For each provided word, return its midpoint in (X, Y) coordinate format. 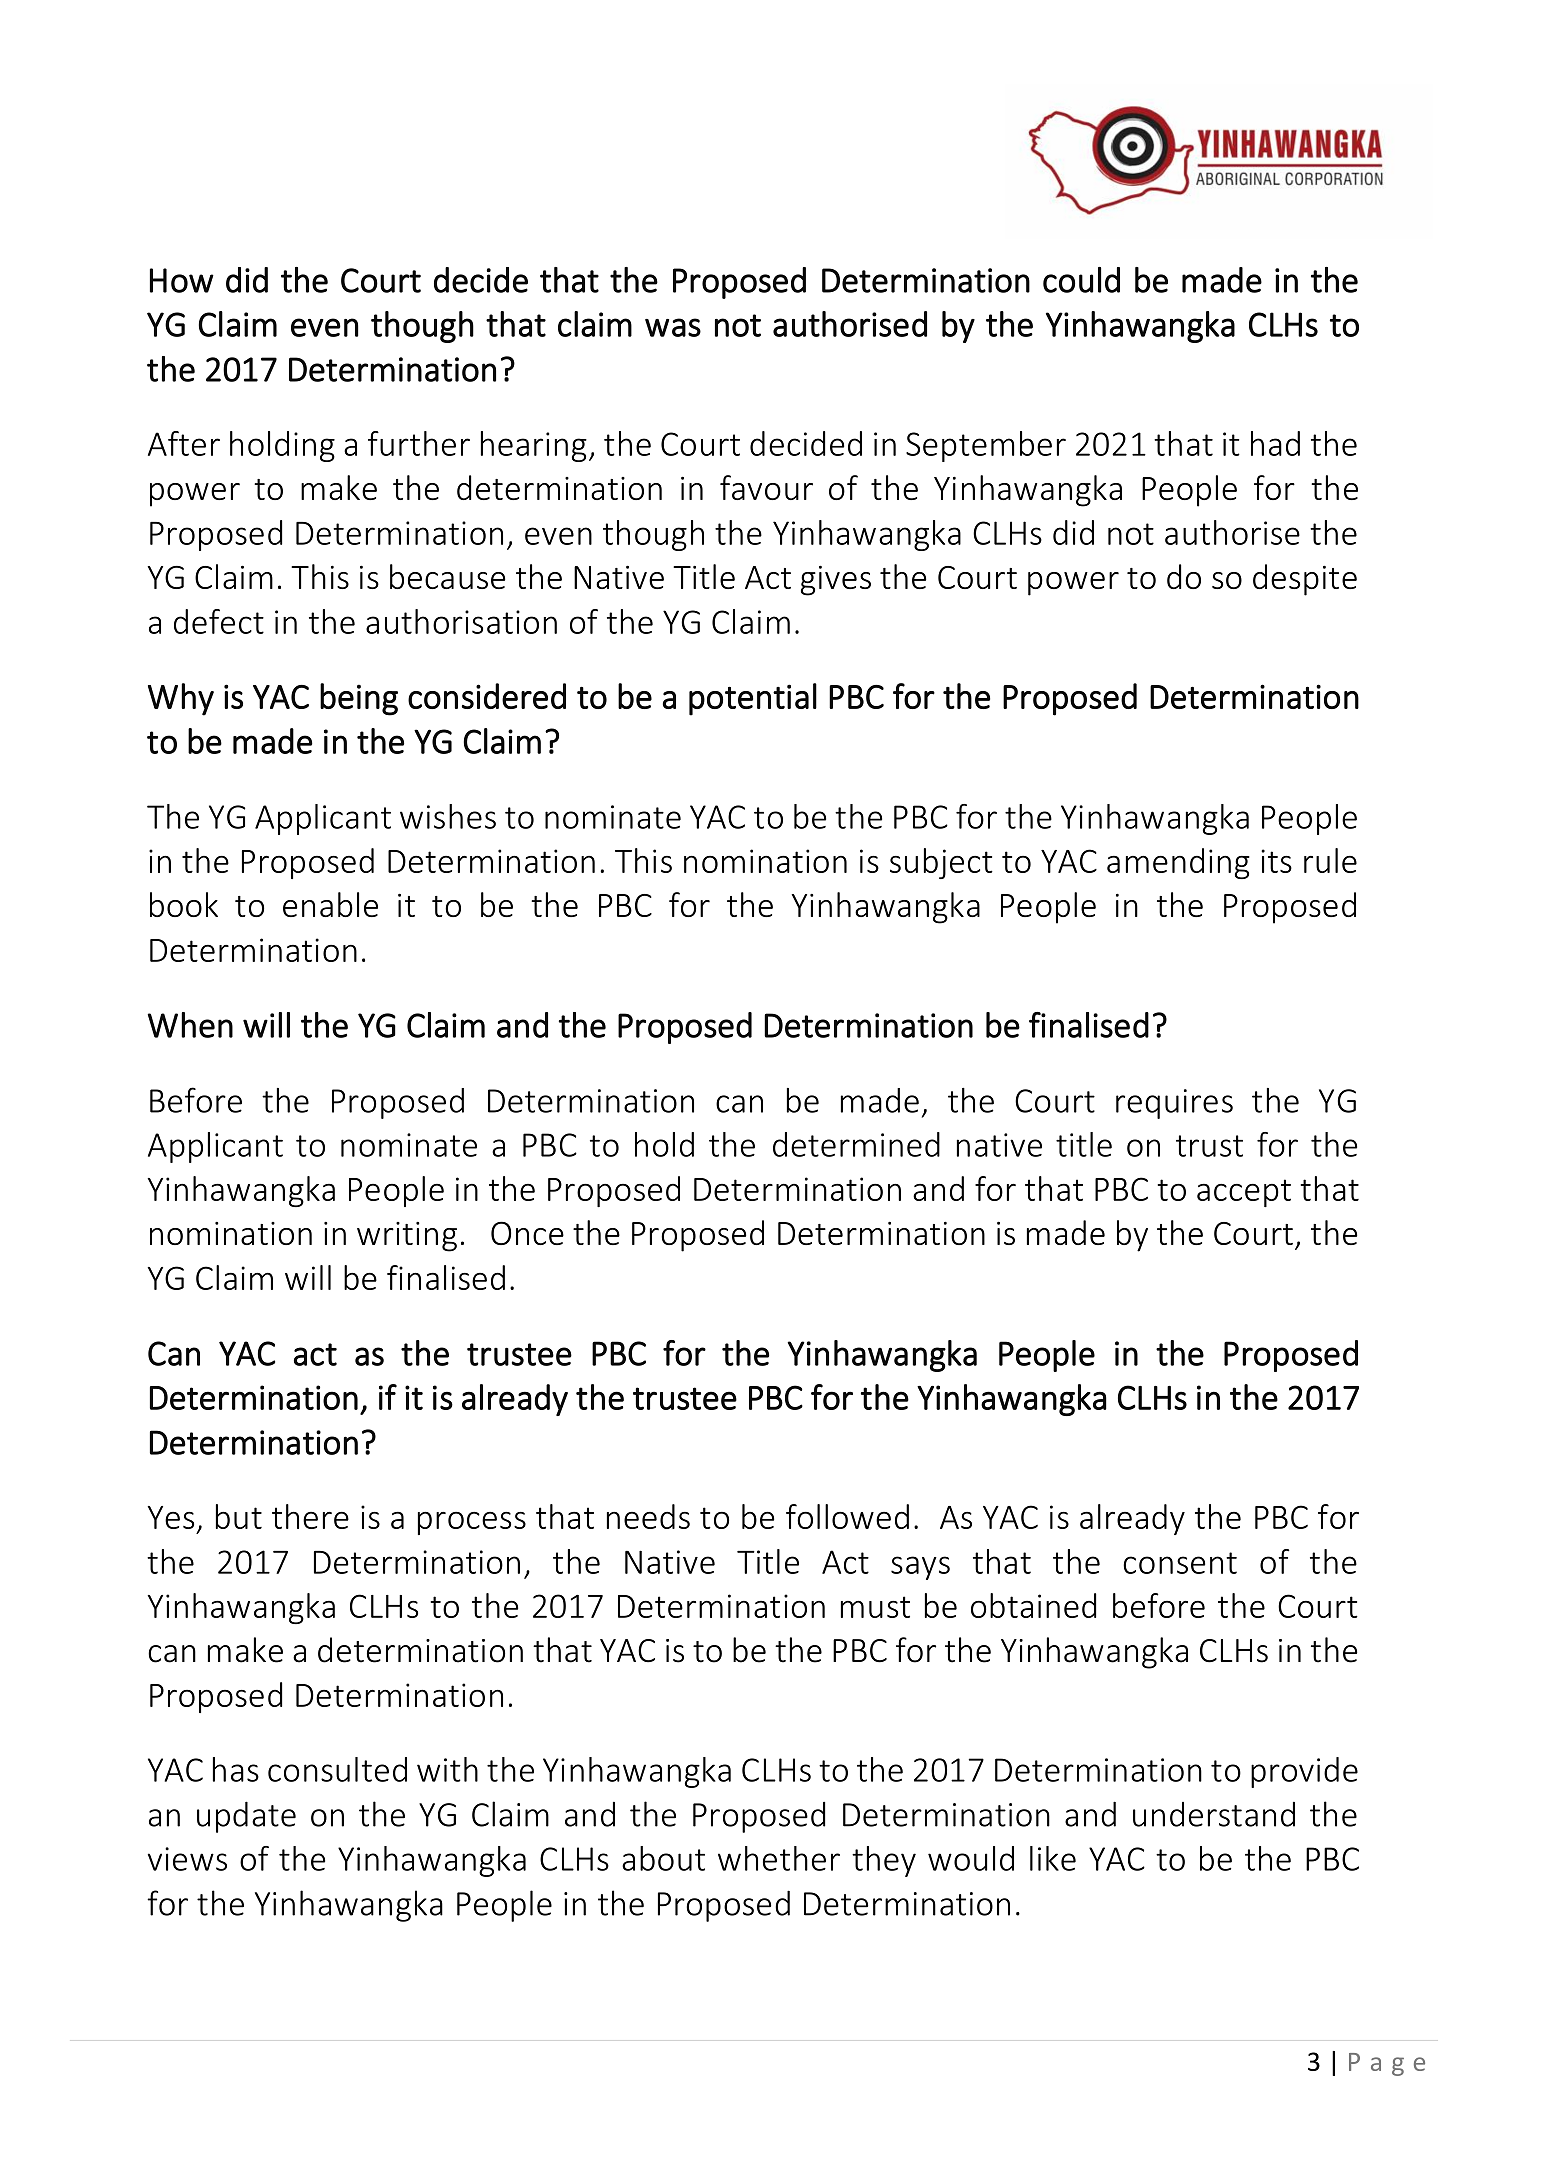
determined (856, 1144)
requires (1174, 1104)
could (1081, 280)
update (246, 1817)
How (182, 280)
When (190, 1025)
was (673, 327)
